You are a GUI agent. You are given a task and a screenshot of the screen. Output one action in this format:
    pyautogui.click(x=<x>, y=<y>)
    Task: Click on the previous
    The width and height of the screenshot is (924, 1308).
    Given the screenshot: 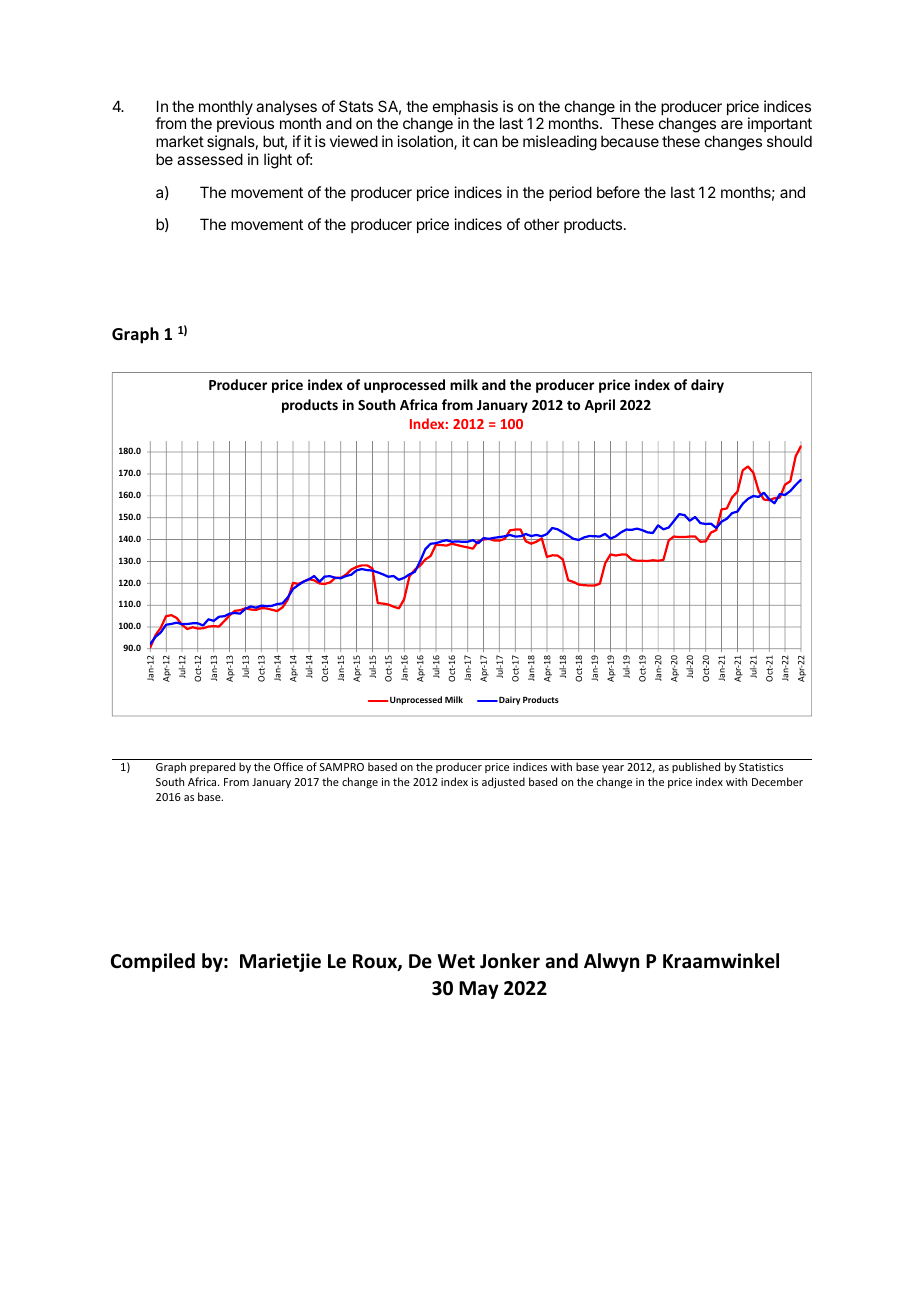 What is the action you would take?
    pyautogui.click(x=244, y=126)
